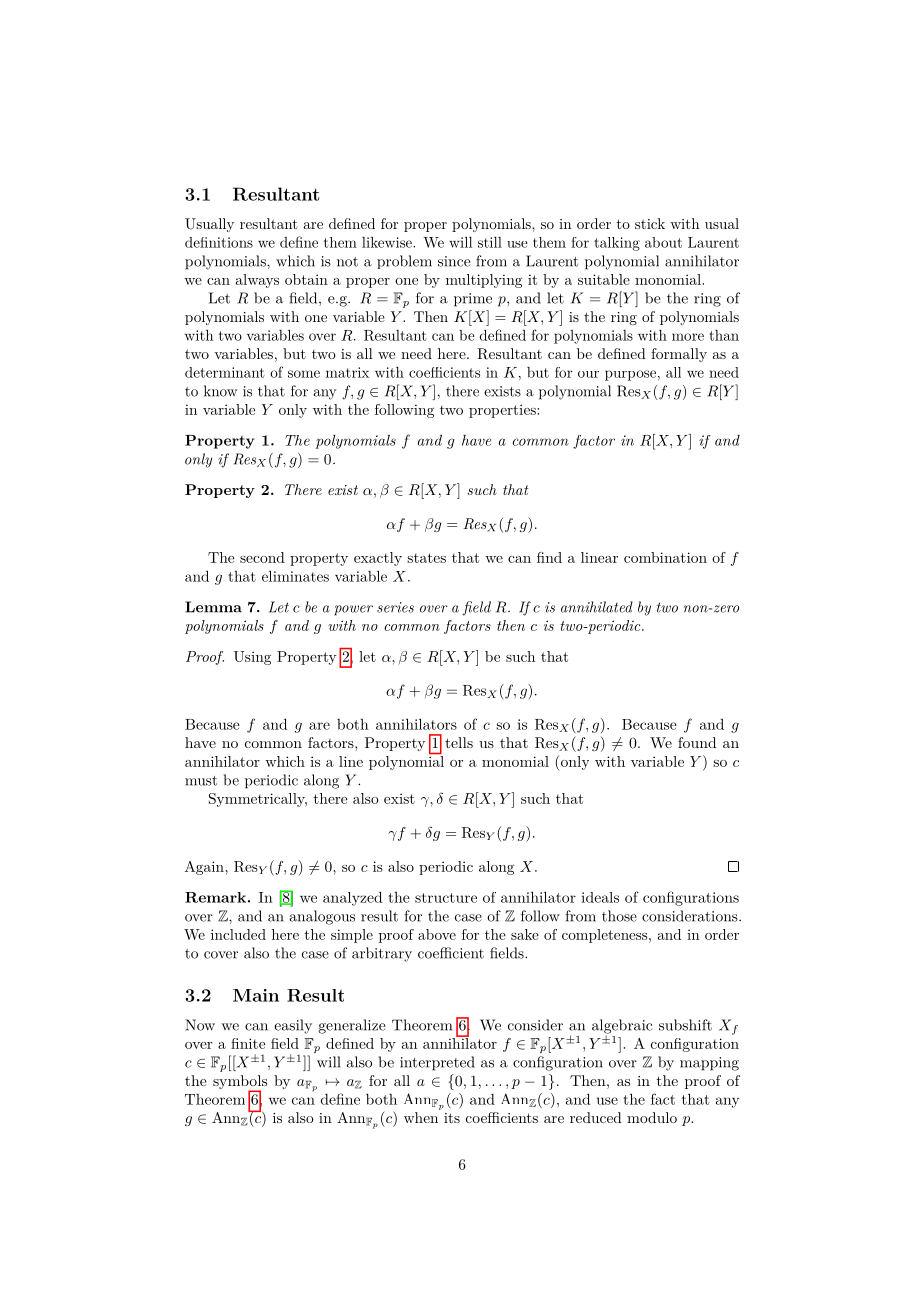 This page has width=924, height=1308. Describe the element at coordinates (220, 391) in the page. I see `know` at that location.
